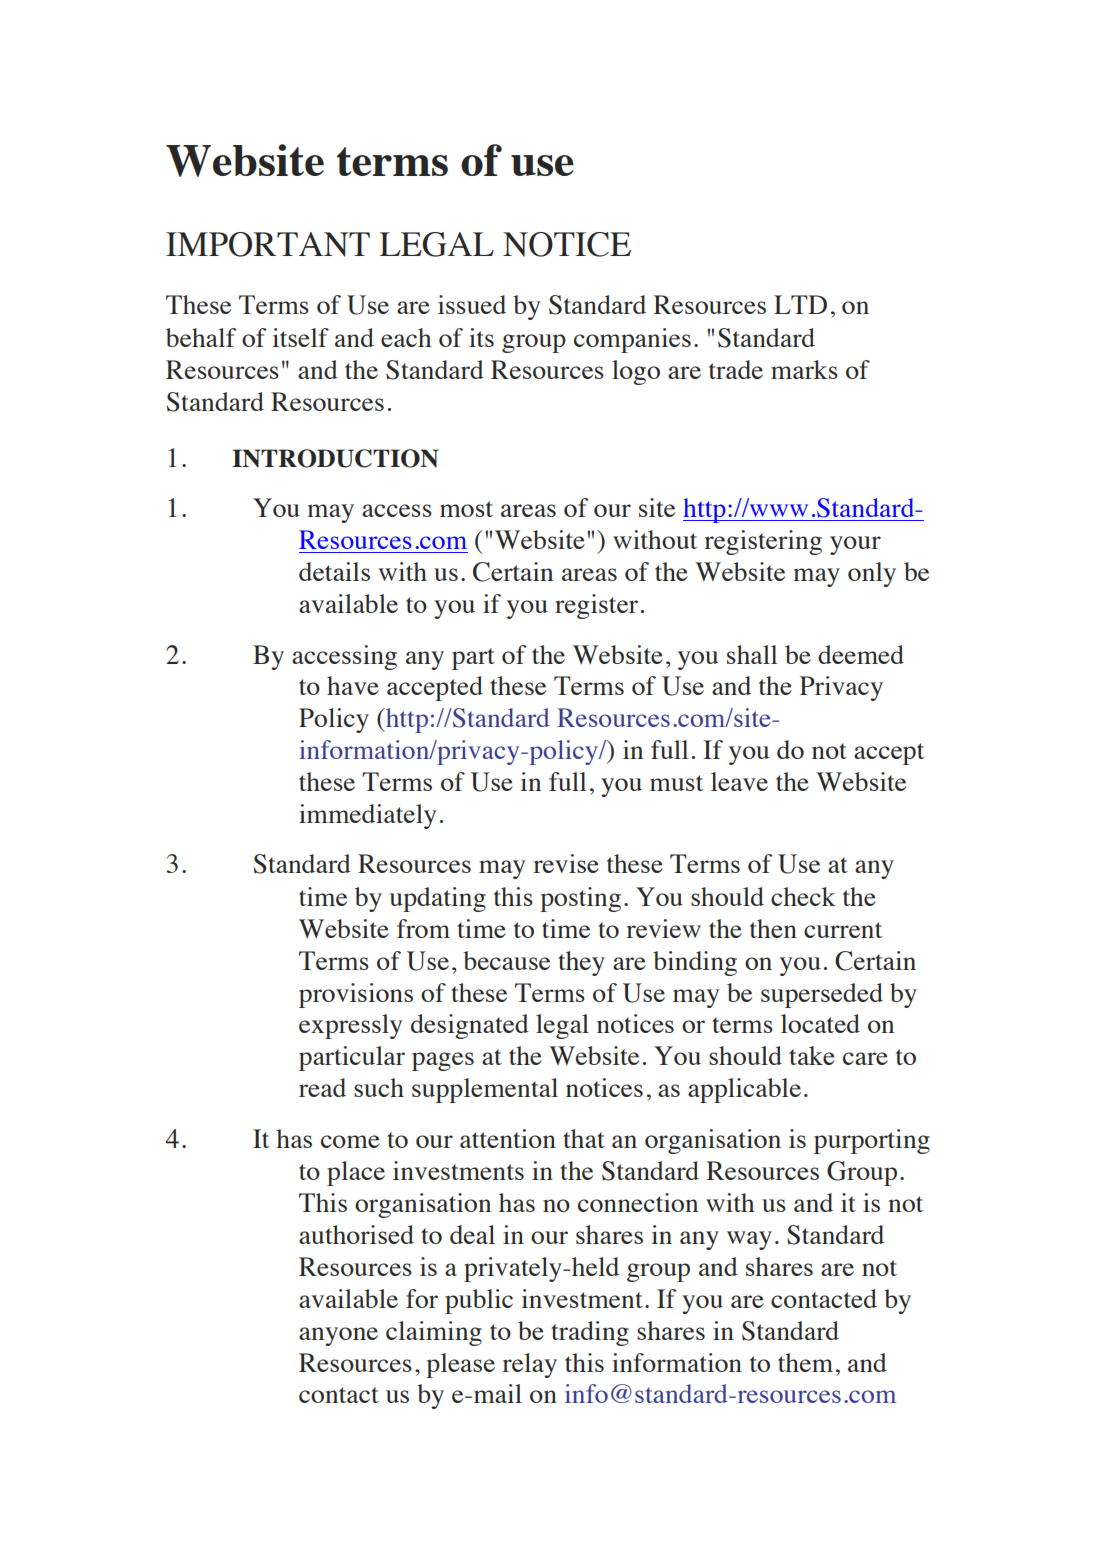 The image size is (1099, 1554). What do you see at coordinates (472, 304) in the screenshot?
I see `issued` at bounding box center [472, 304].
